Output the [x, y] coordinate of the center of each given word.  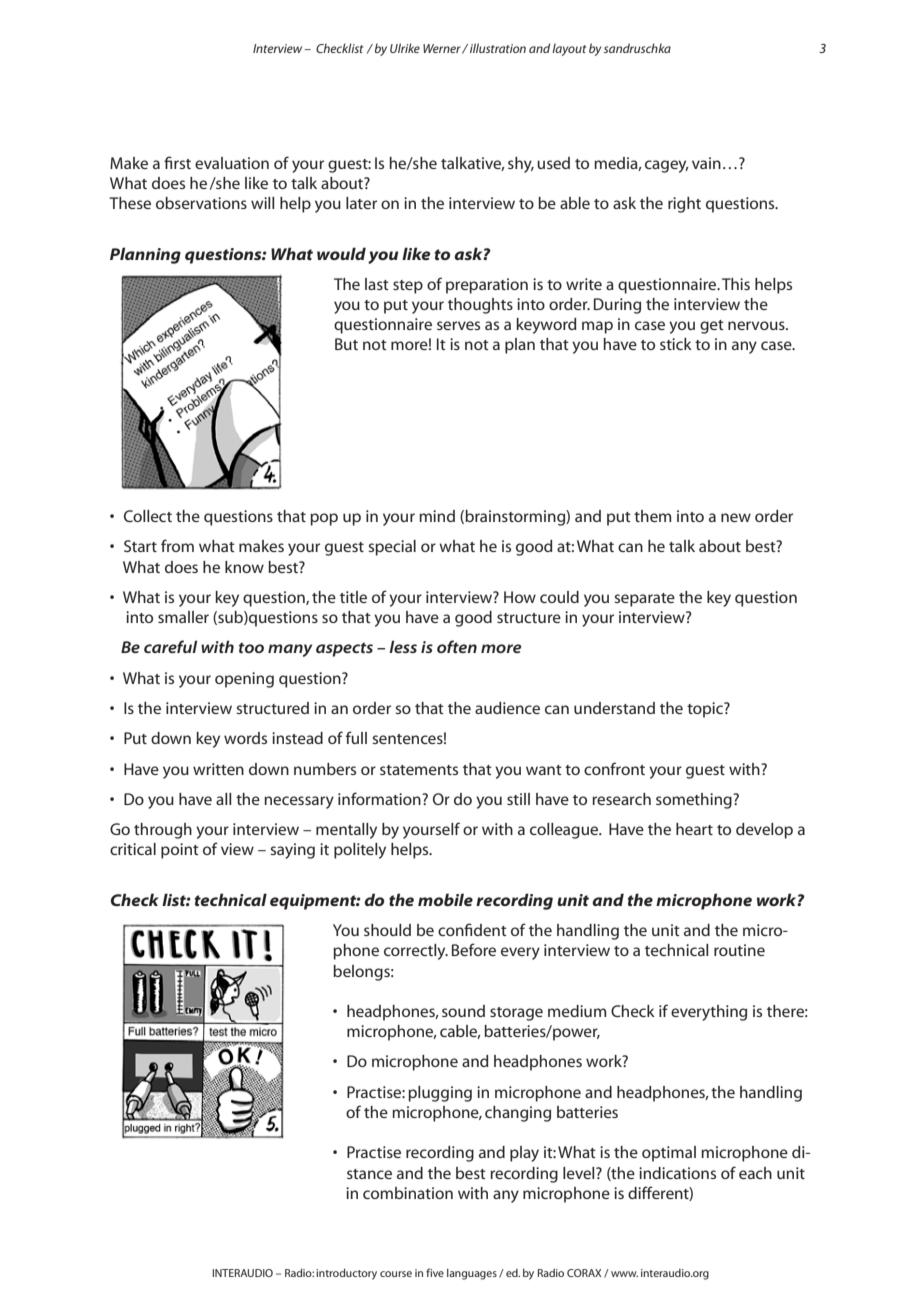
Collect [148, 516]
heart [694, 829]
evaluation [232, 163]
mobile [445, 899]
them [652, 516]
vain [706, 163]
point [180, 851]
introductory [346, 1274]
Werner [443, 49]
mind [437, 516]
